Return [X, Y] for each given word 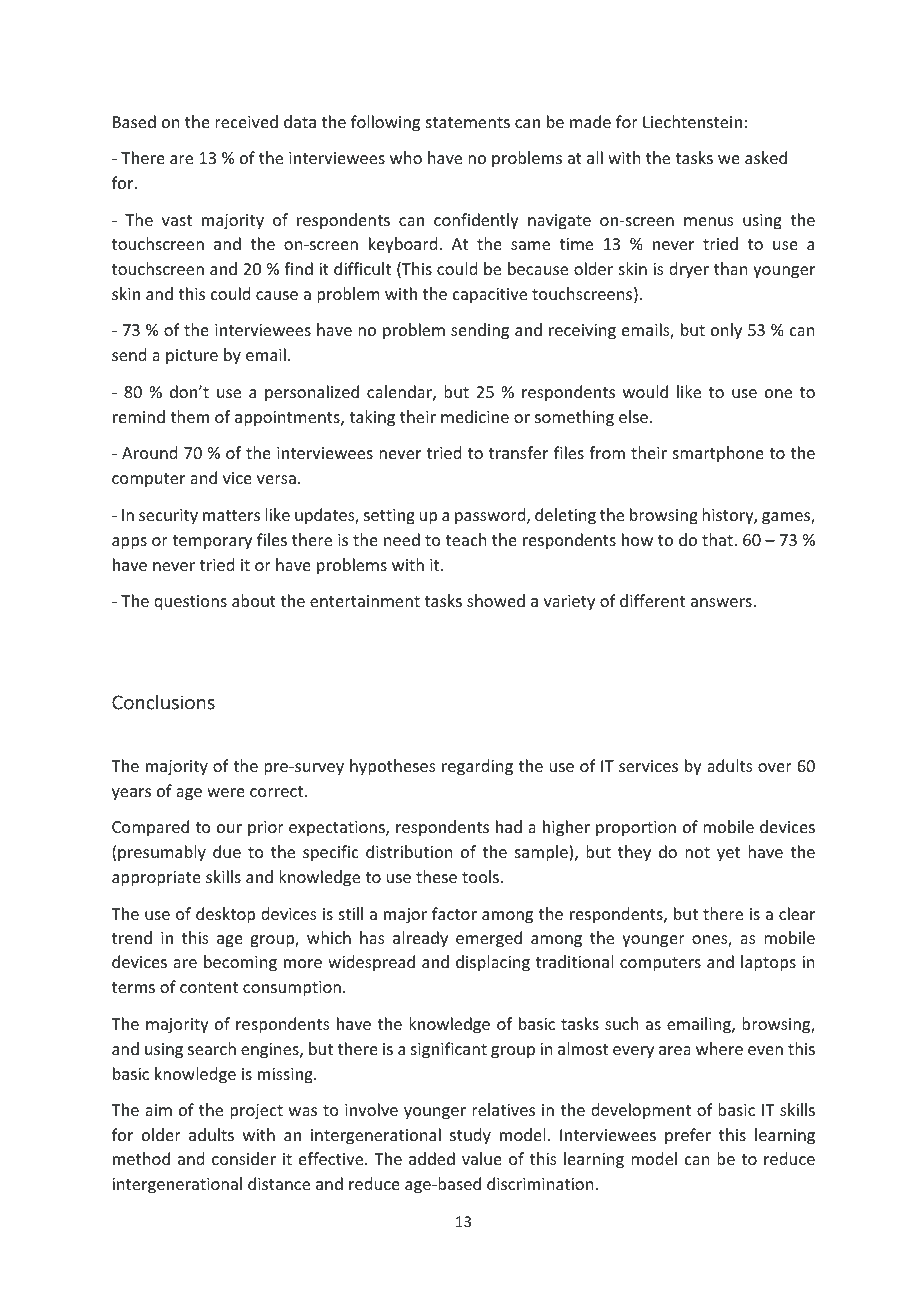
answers [721, 602]
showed [496, 600]
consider [244, 1158]
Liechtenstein [692, 121]
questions [190, 603]
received [246, 121]
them [189, 416]
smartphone [718, 454]
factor [454, 913]
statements [468, 122]
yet [728, 854]
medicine [475, 416]
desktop [225, 915]
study [470, 1136]
